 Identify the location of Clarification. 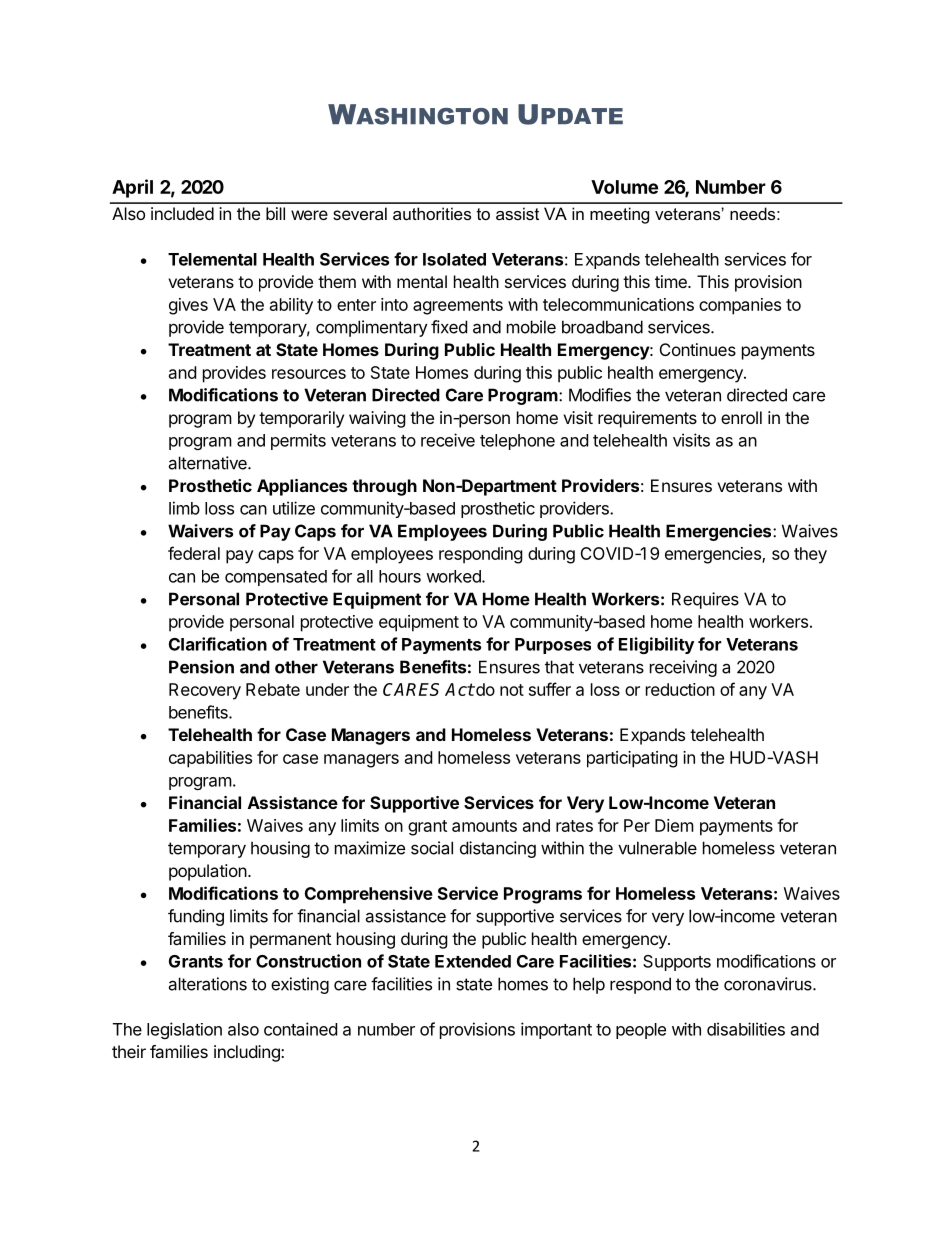
(218, 644).
